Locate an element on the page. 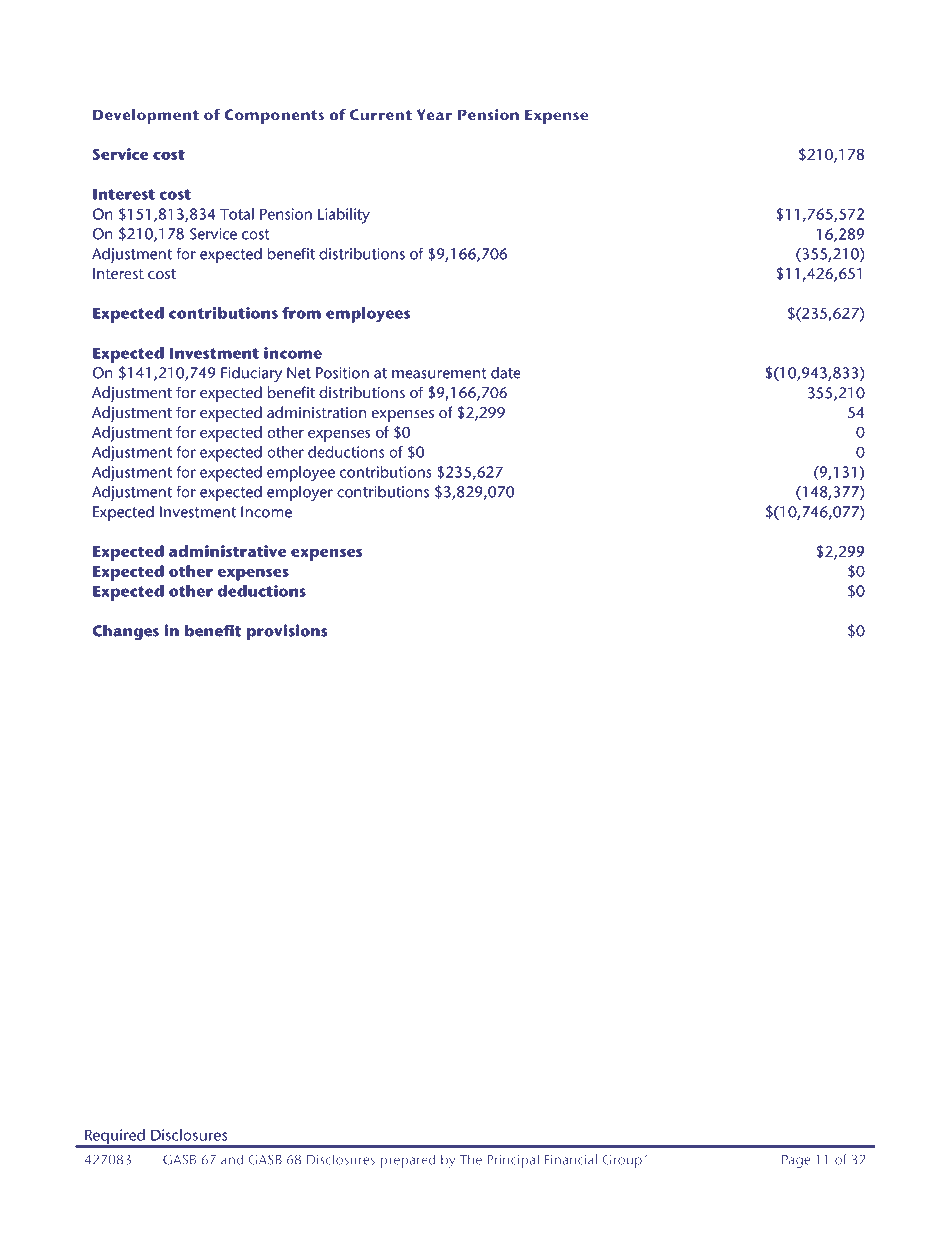 The width and height of the image is (952, 1233). Development is located at coordinates (146, 116).
